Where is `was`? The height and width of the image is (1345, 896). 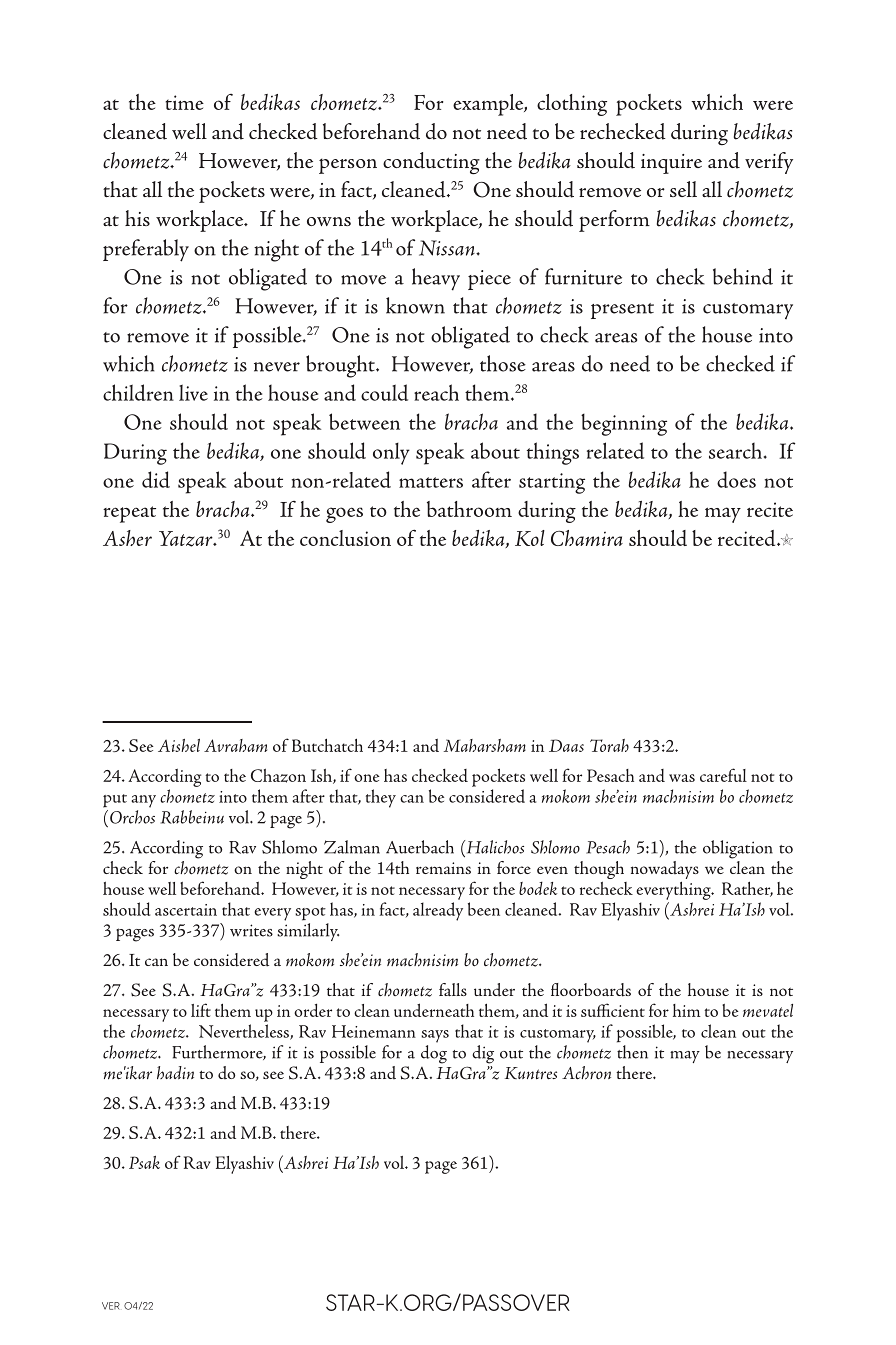
was is located at coordinates (682, 778).
